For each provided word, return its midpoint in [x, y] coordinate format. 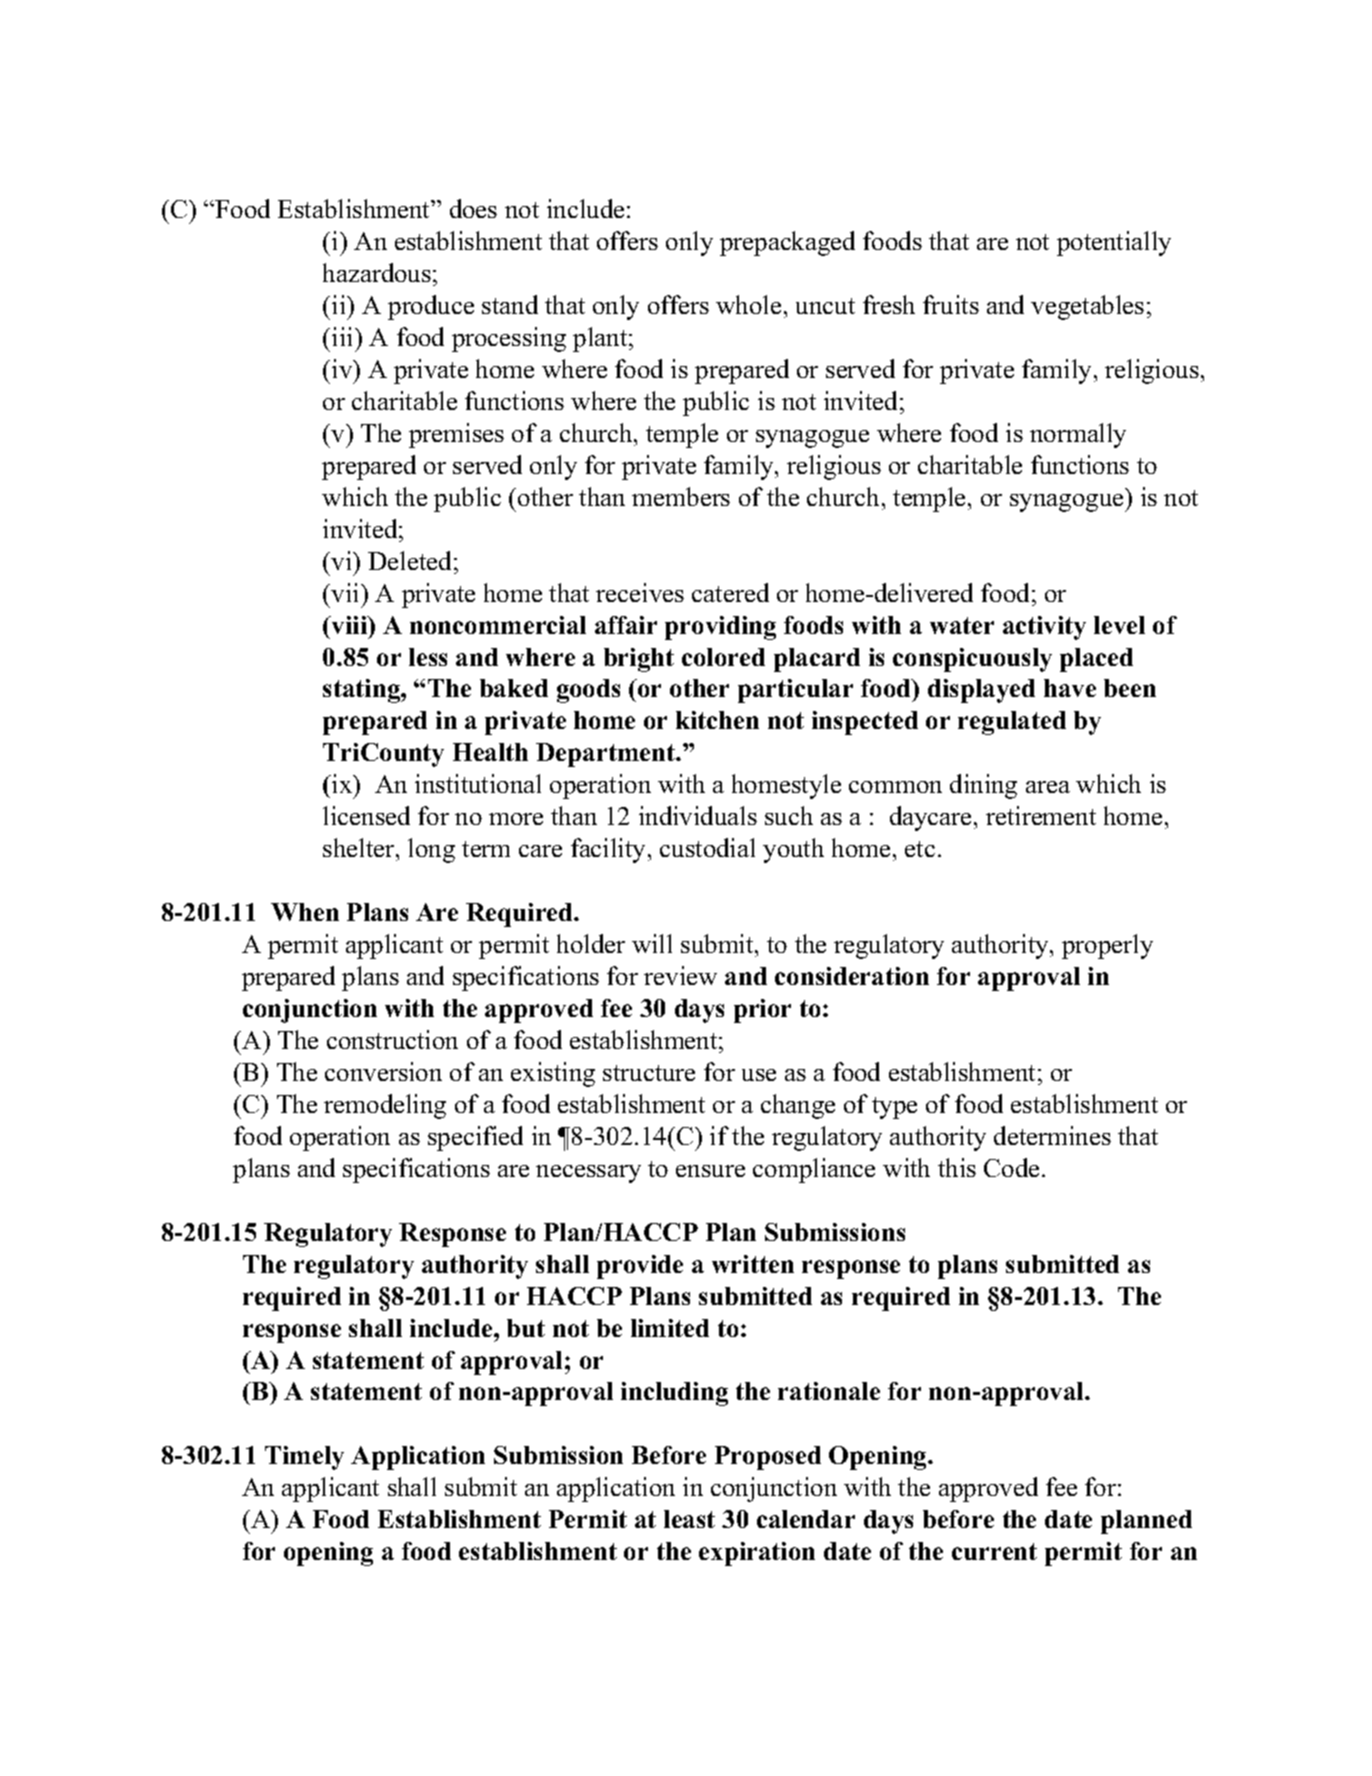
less [428, 657]
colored [723, 657]
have [1070, 688]
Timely [304, 1458]
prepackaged [787, 243]
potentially [1114, 243]
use [759, 1075]
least [689, 1519]
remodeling [385, 1106]
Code [1011, 1167]
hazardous [377, 272]
